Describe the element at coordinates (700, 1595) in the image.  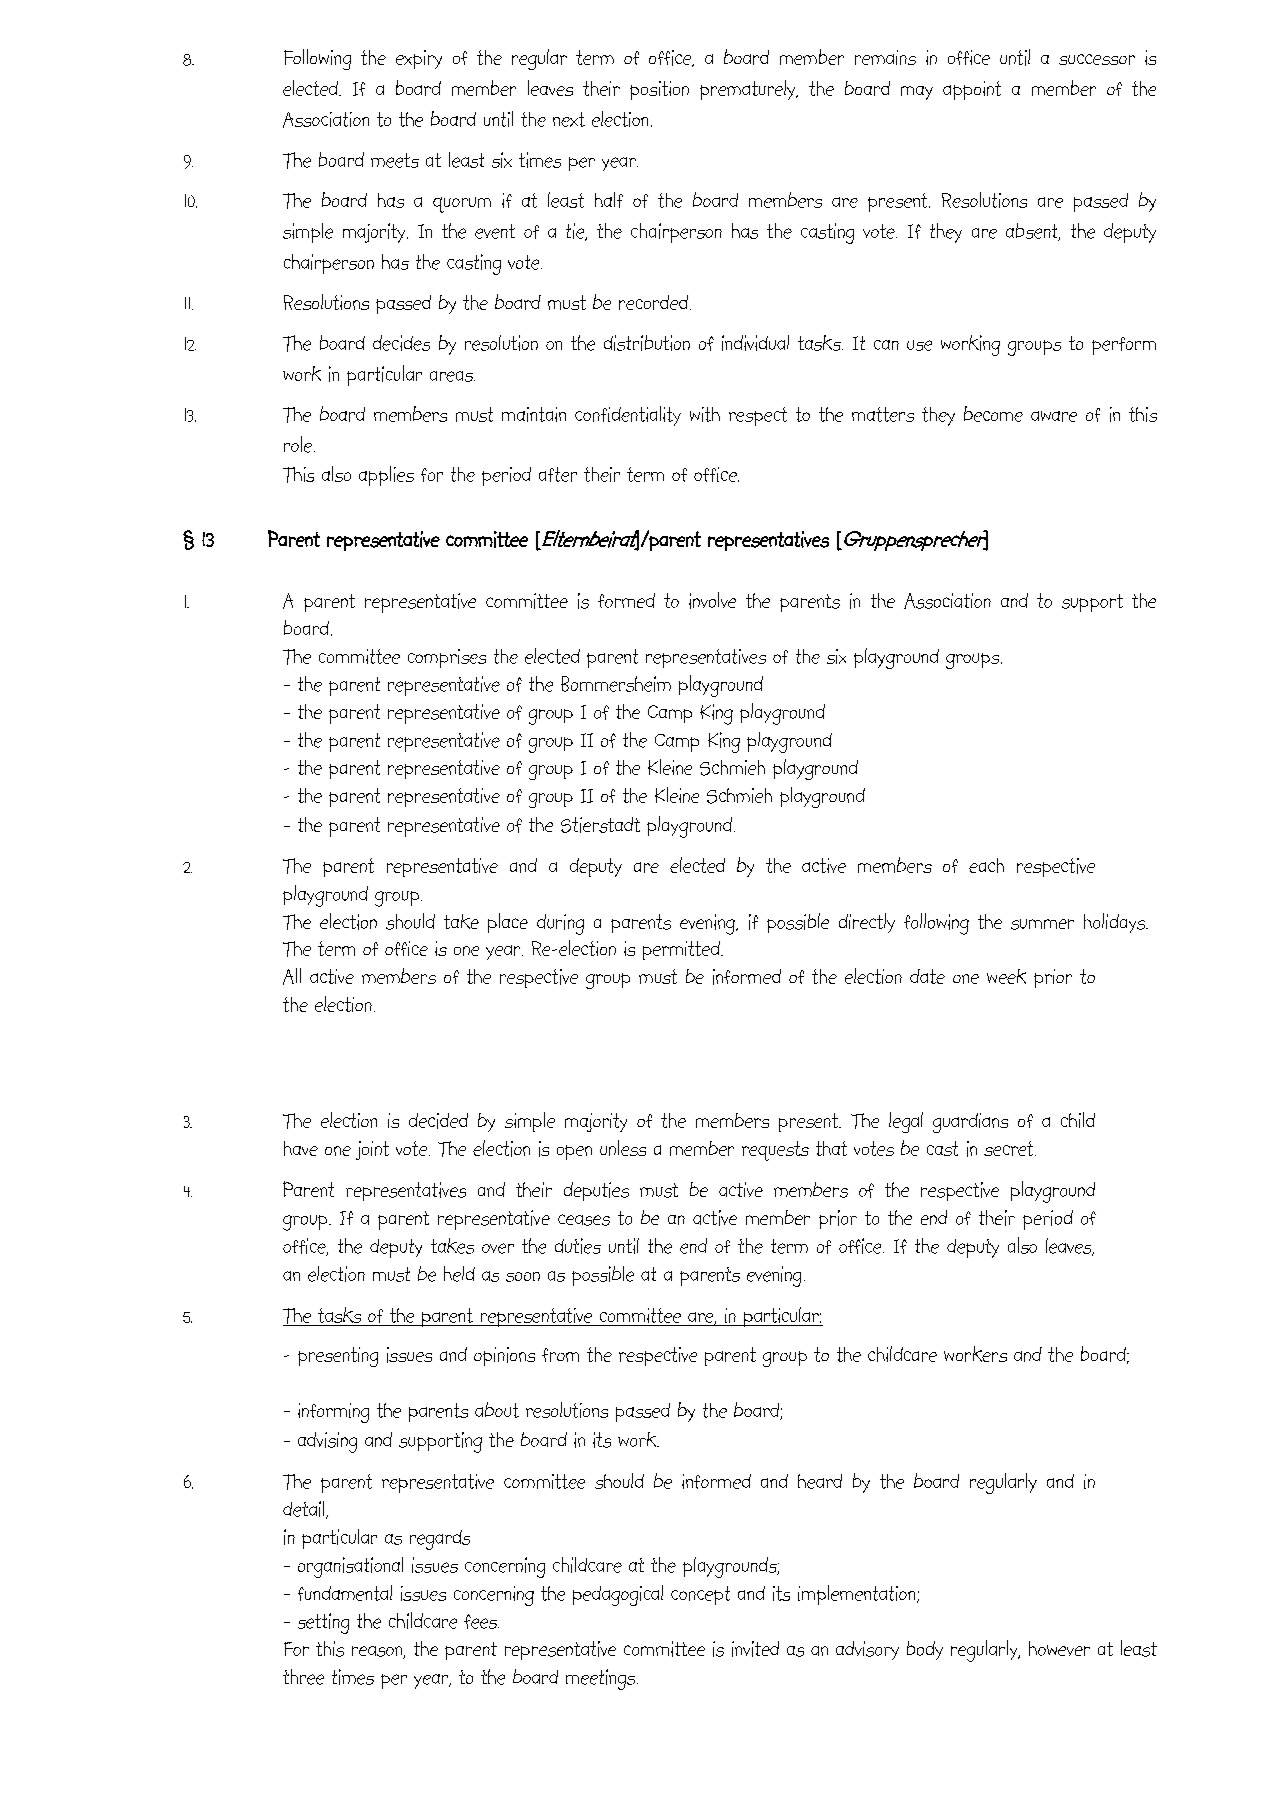
I see `concept` at that location.
